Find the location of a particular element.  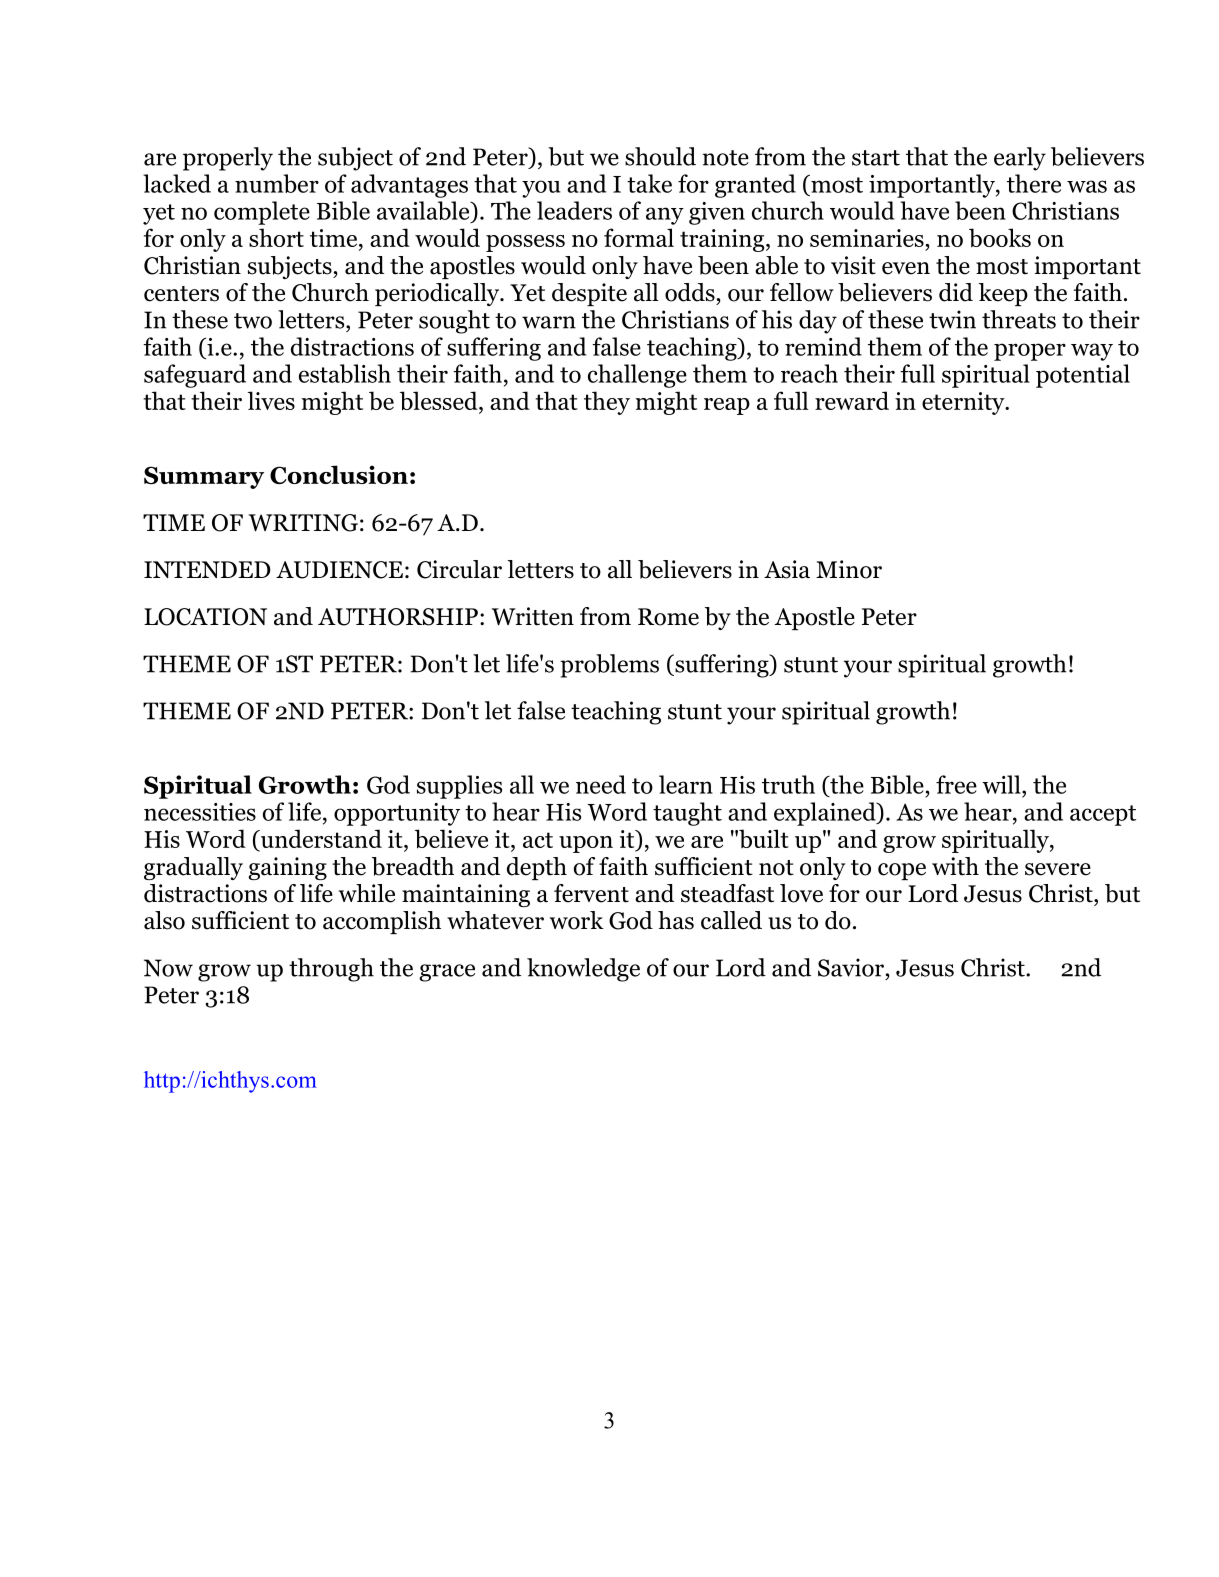

Savior is located at coordinates (851, 967).
